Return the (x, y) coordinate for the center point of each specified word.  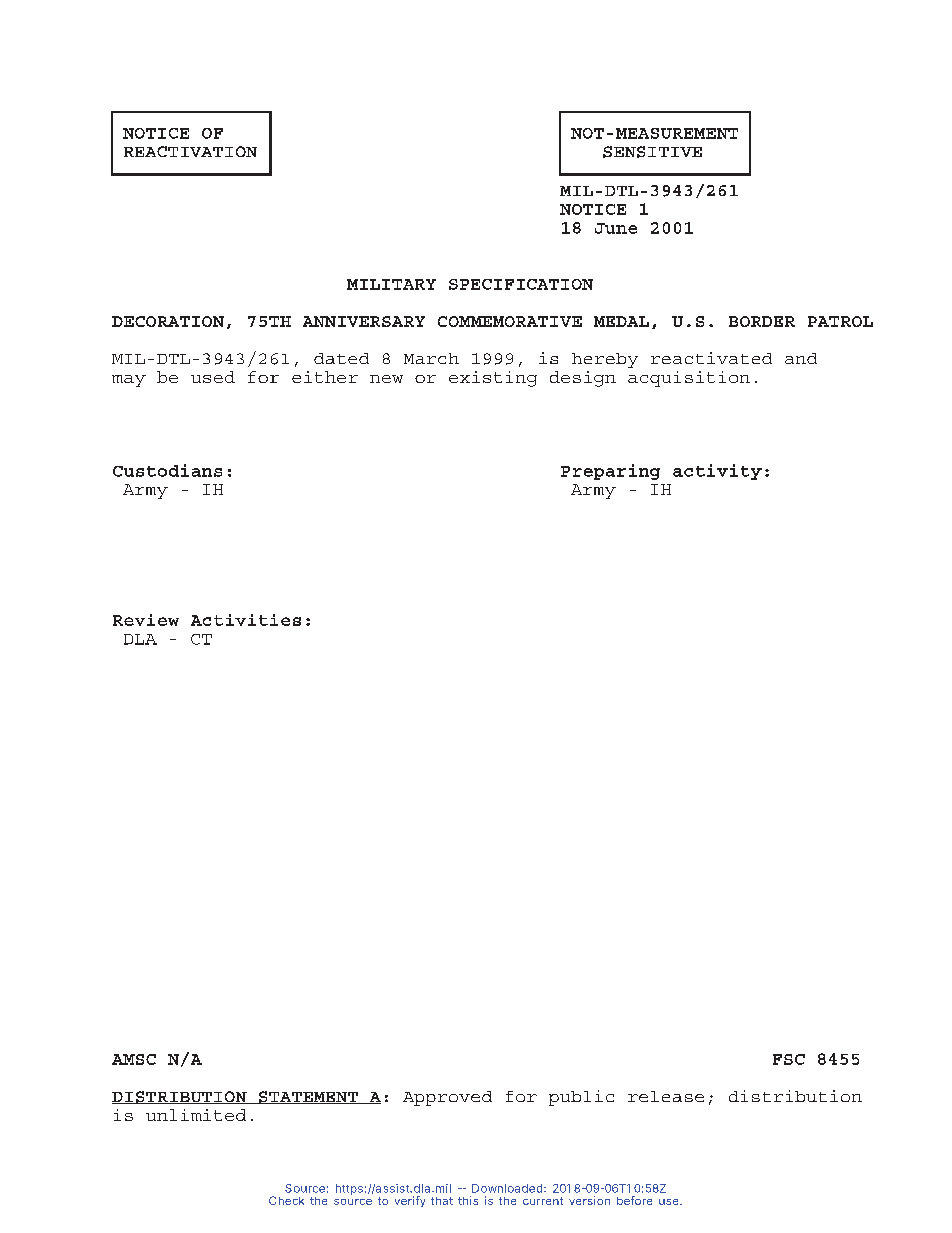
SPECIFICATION (521, 284)
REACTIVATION (190, 151)
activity (717, 472)
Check (286, 1200)
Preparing (610, 472)
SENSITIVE (652, 152)
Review (146, 620)
